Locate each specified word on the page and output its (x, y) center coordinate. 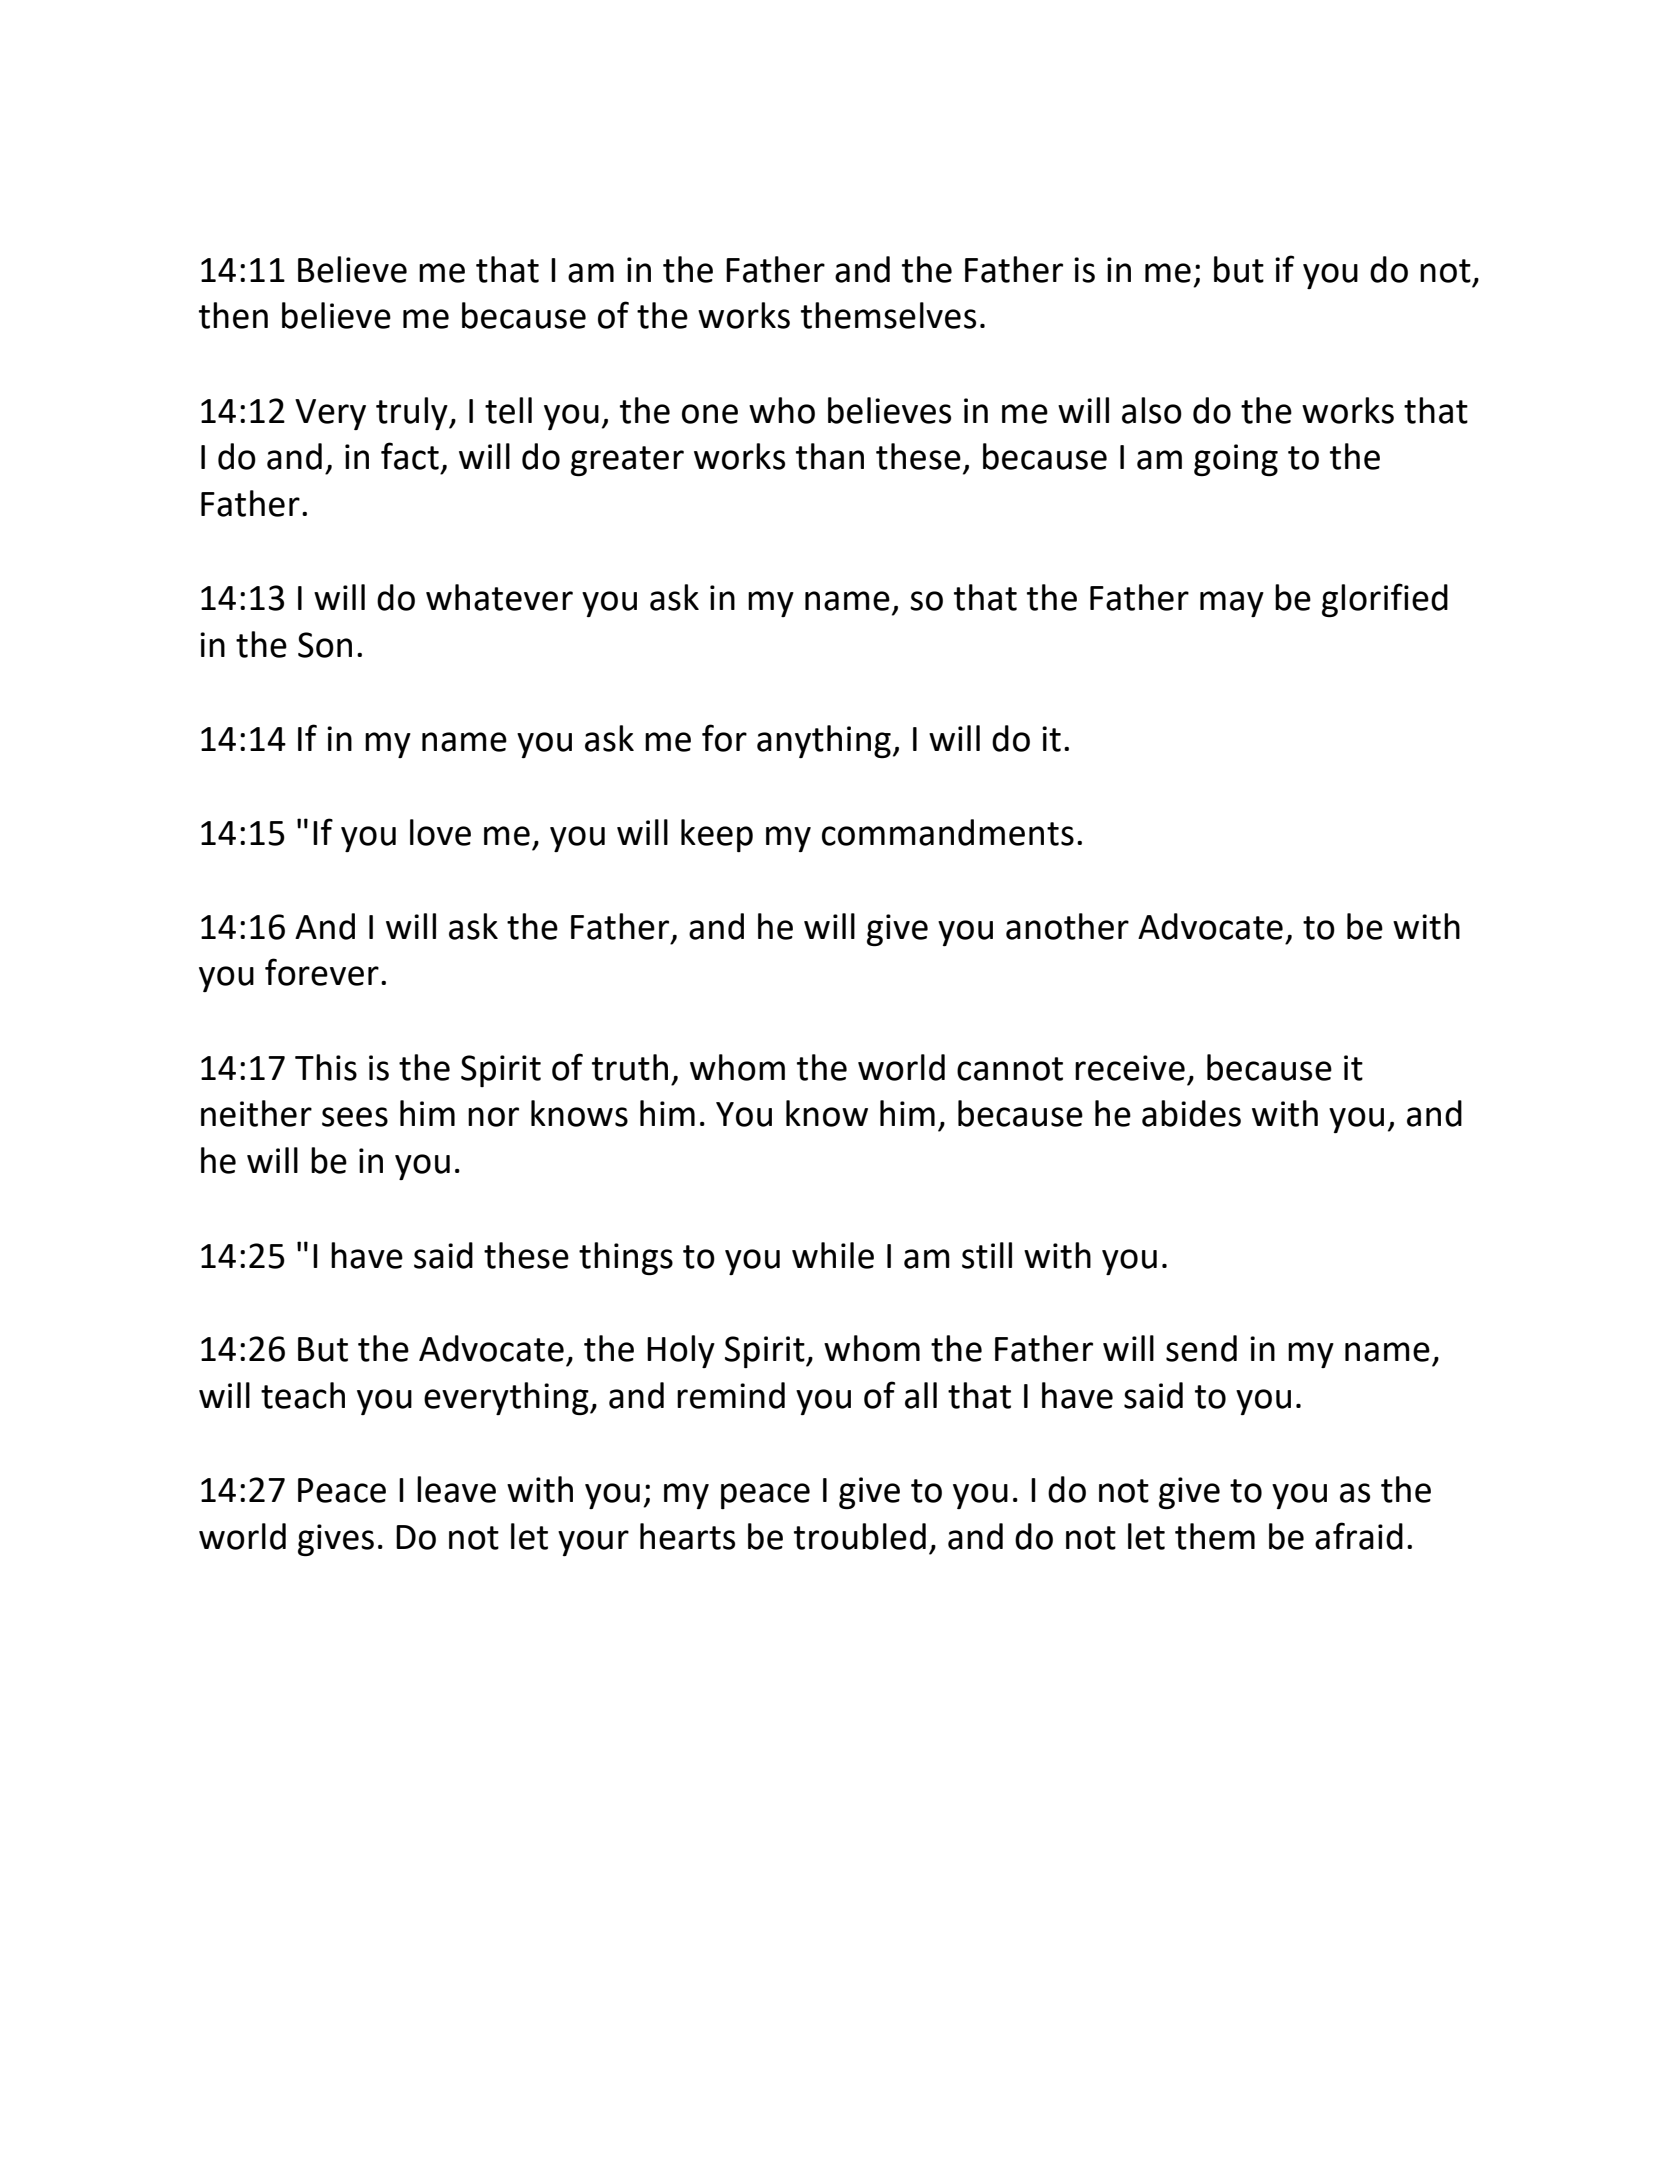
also (1152, 410)
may (1232, 604)
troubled (860, 1536)
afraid (1359, 1536)
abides (1191, 1113)
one (710, 414)
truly (413, 413)
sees (355, 1117)
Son (325, 645)
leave (456, 1489)
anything (824, 741)
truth (630, 1067)
